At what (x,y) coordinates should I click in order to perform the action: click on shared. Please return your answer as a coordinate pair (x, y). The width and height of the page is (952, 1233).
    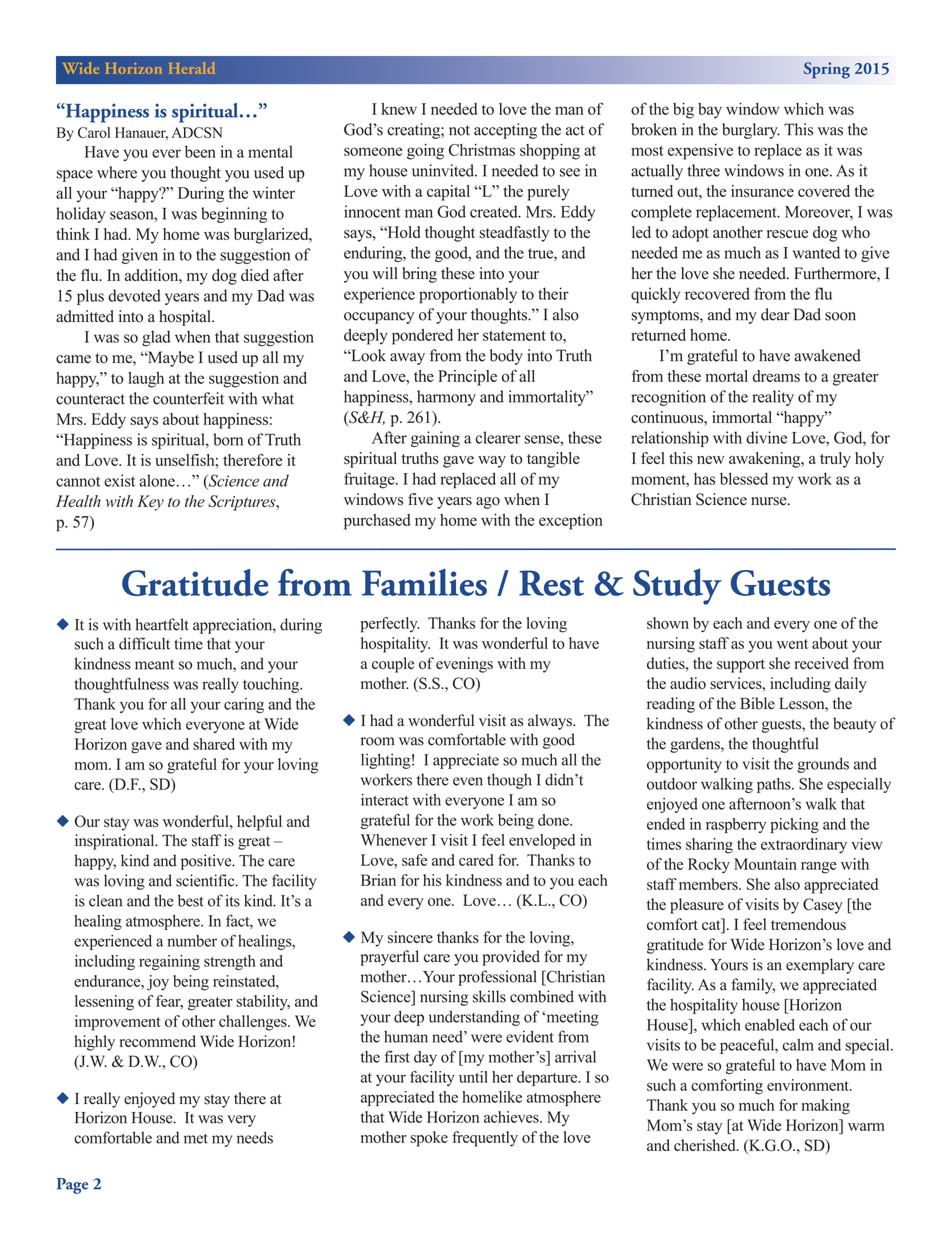
    Looking at the image, I should click on (214, 744).
